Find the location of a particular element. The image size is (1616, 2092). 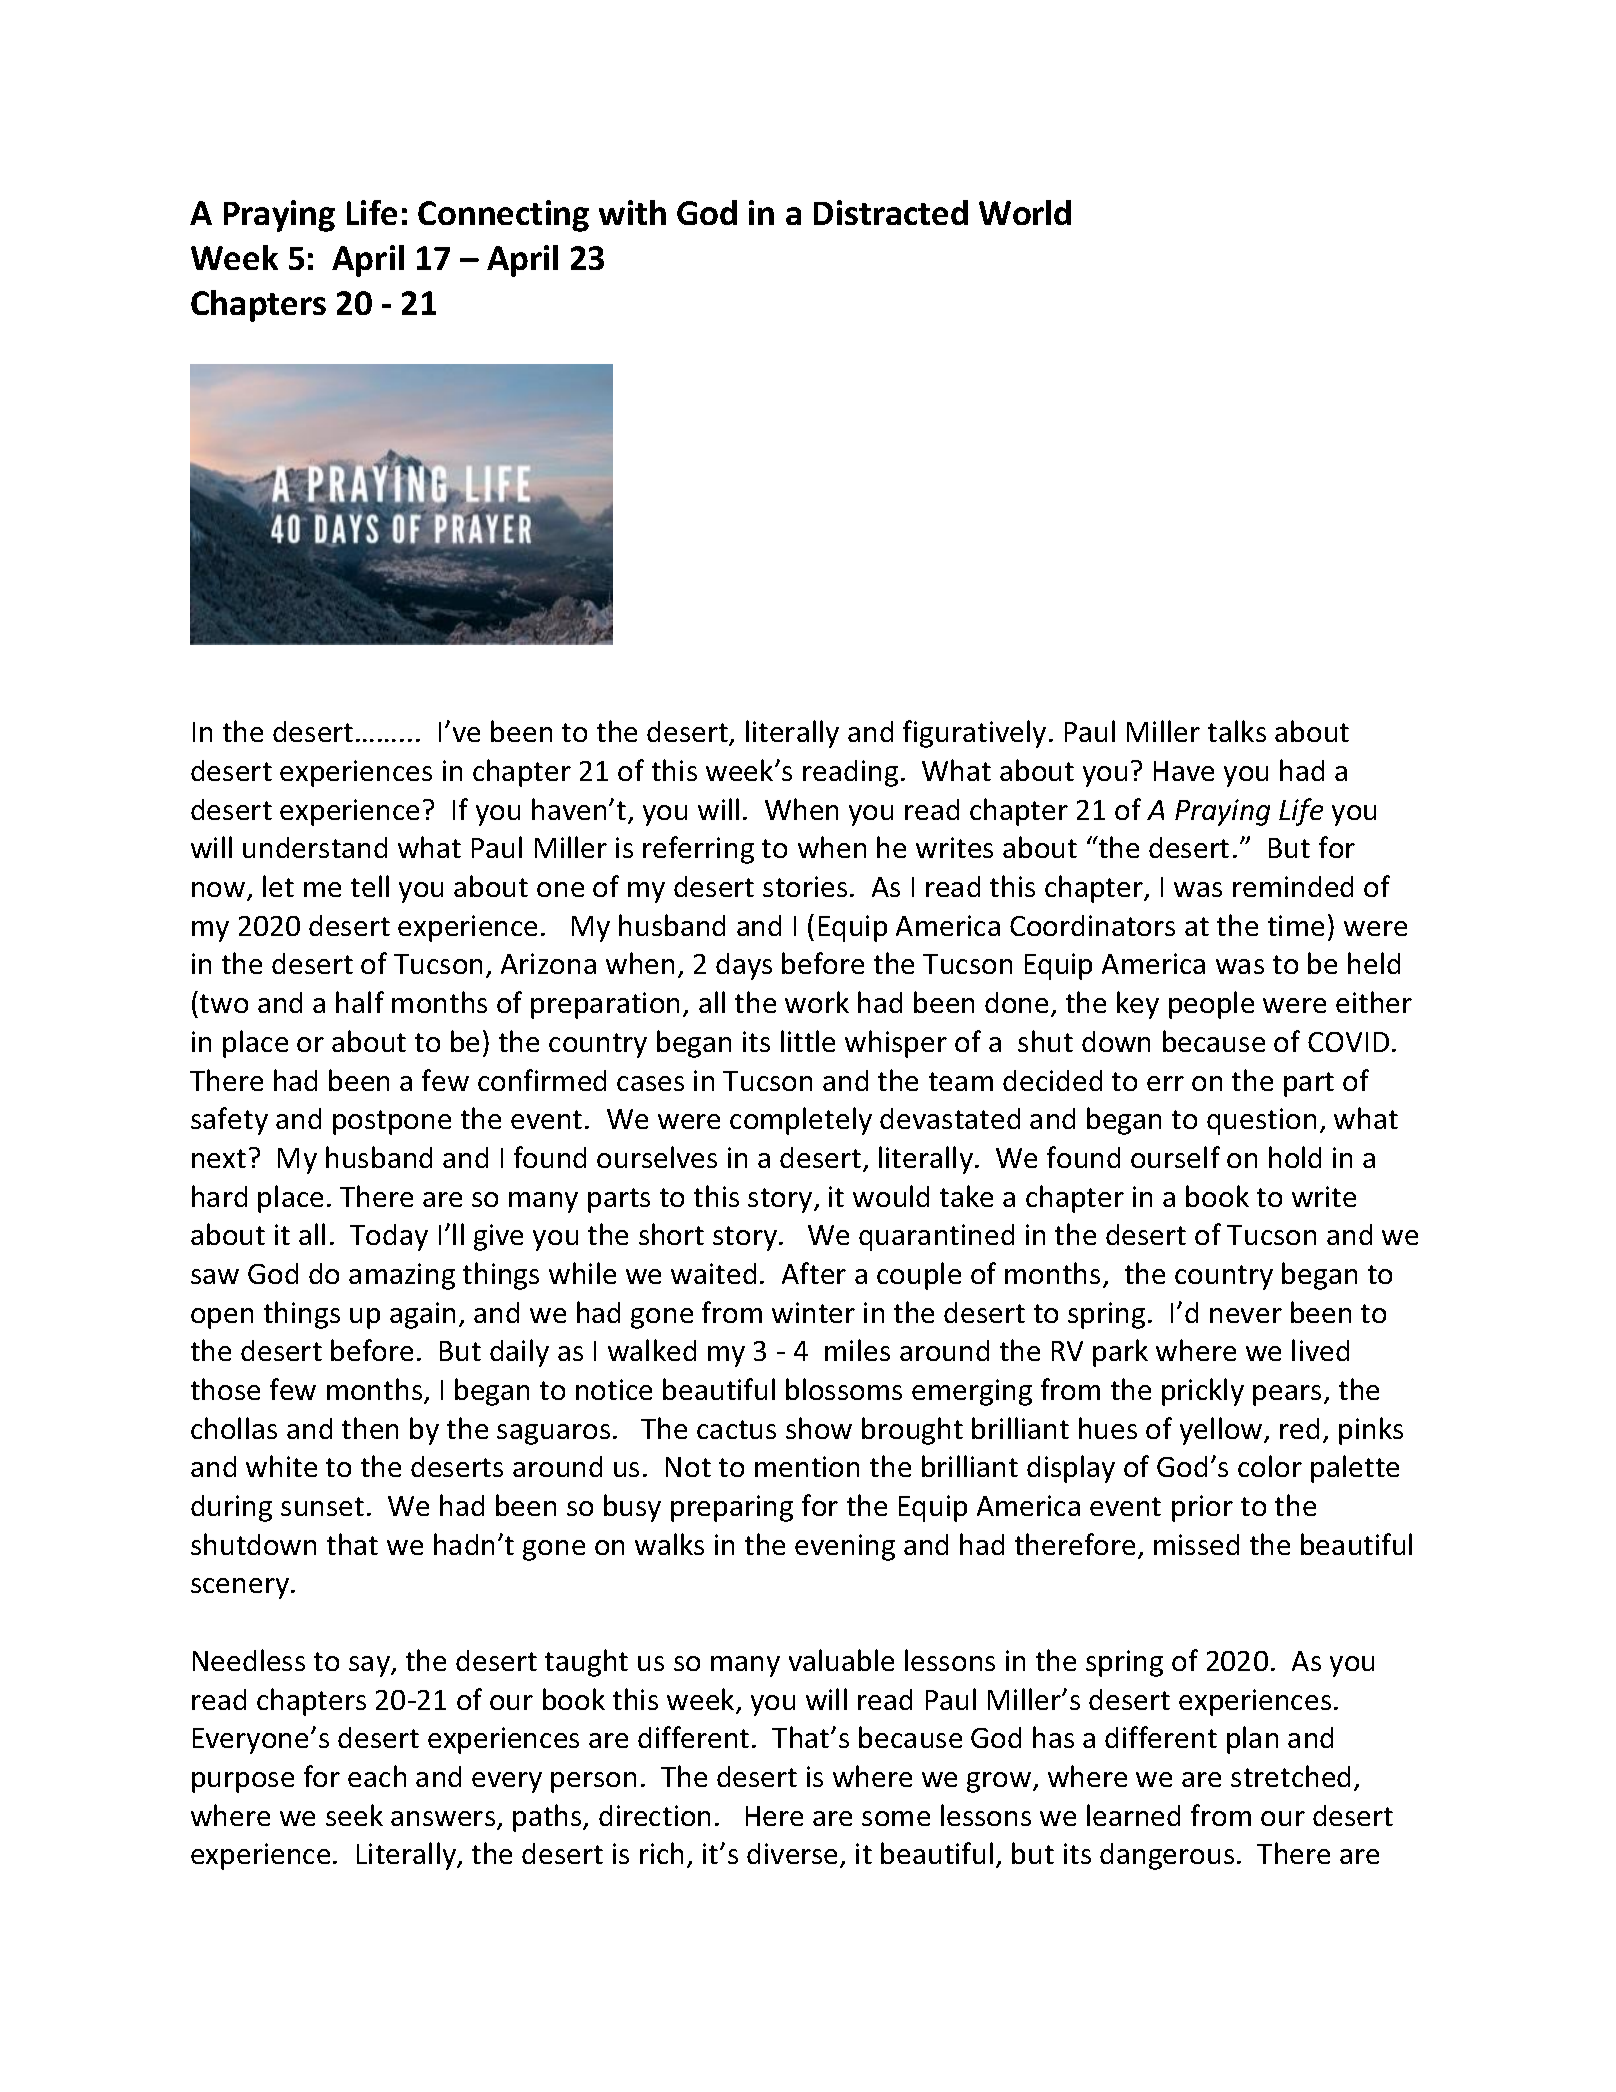

understand is located at coordinates (315, 847).
